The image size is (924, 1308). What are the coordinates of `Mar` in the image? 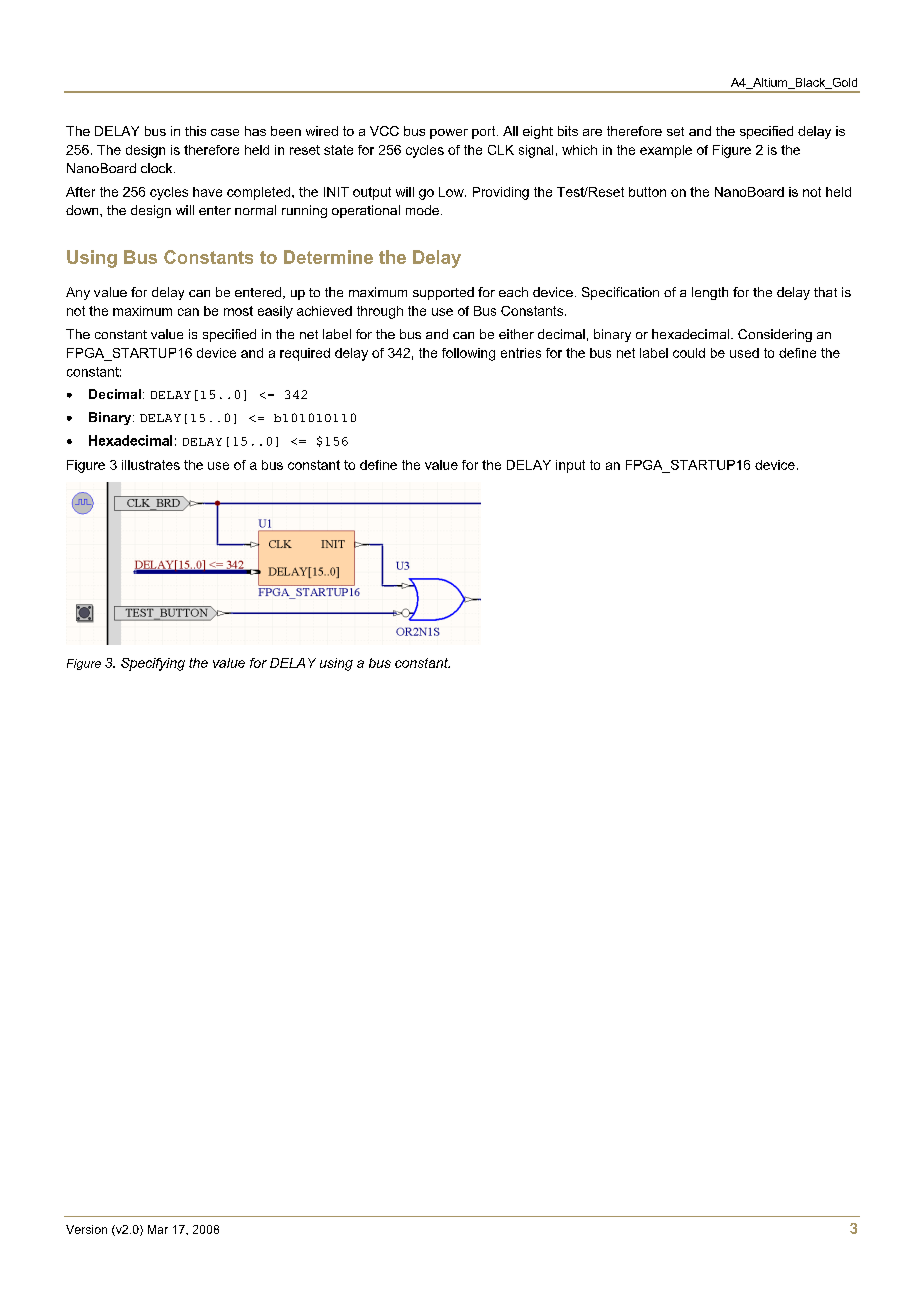 It's located at (158, 1229).
